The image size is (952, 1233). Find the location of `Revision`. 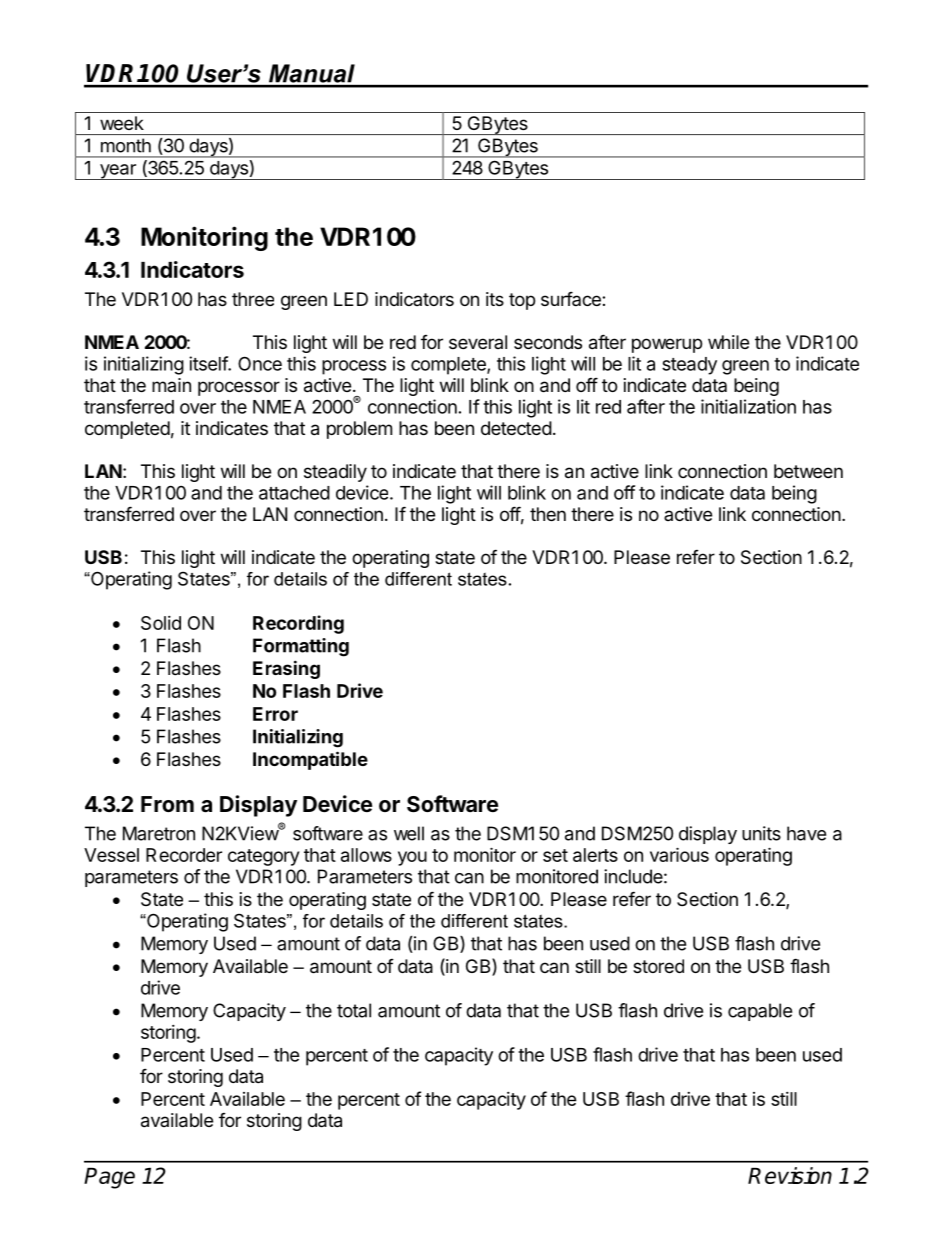

Revision is located at coordinates (790, 1175).
